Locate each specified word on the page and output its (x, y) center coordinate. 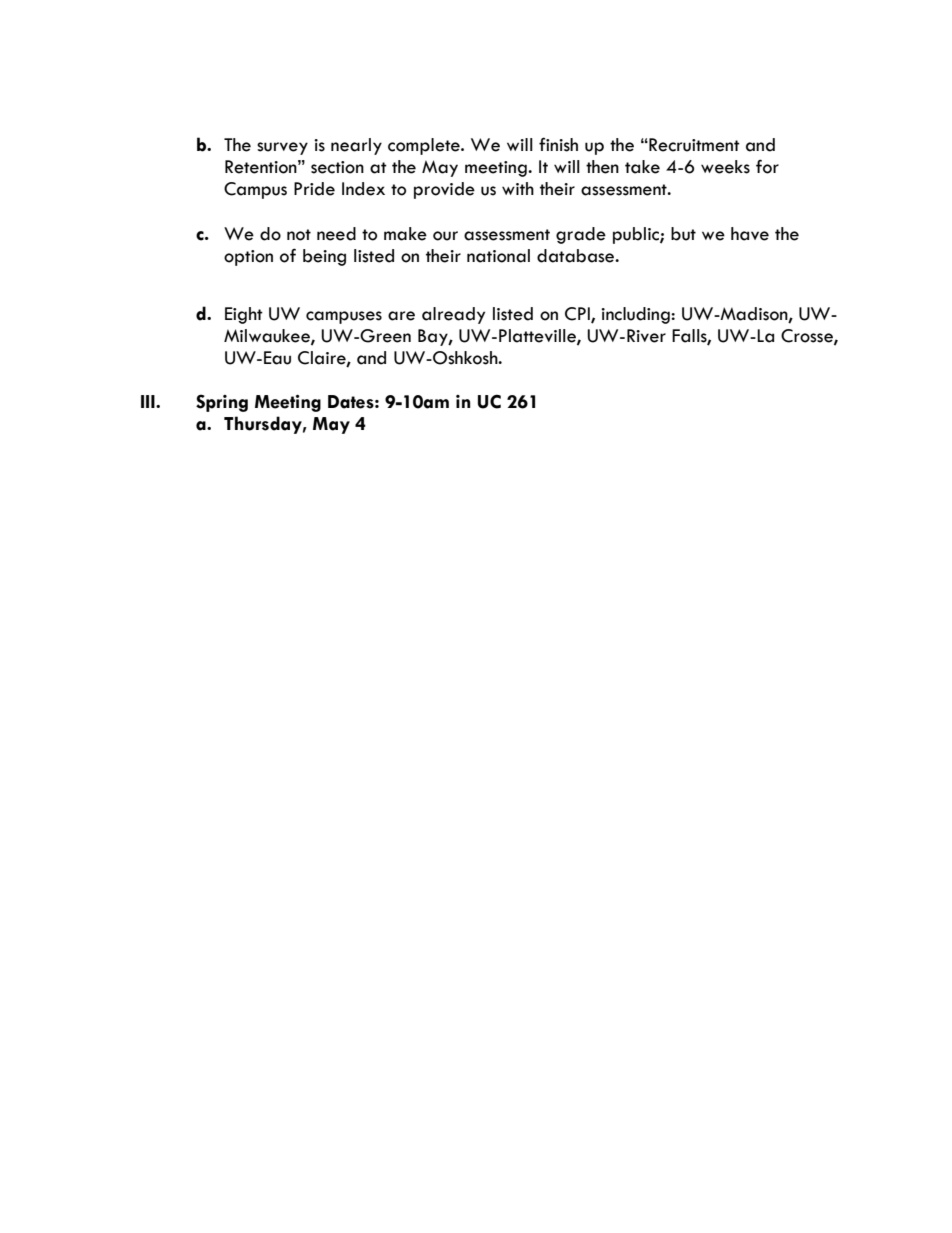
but (683, 234)
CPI (578, 315)
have (750, 234)
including (636, 315)
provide (444, 190)
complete (425, 146)
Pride (314, 189)
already (453, 315)
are (401, 316)
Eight (244, 315)
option (248, 258)
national (498, 256)
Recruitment (693, 145)
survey (282, 148)
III (149, 401)
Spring (222, 403)
